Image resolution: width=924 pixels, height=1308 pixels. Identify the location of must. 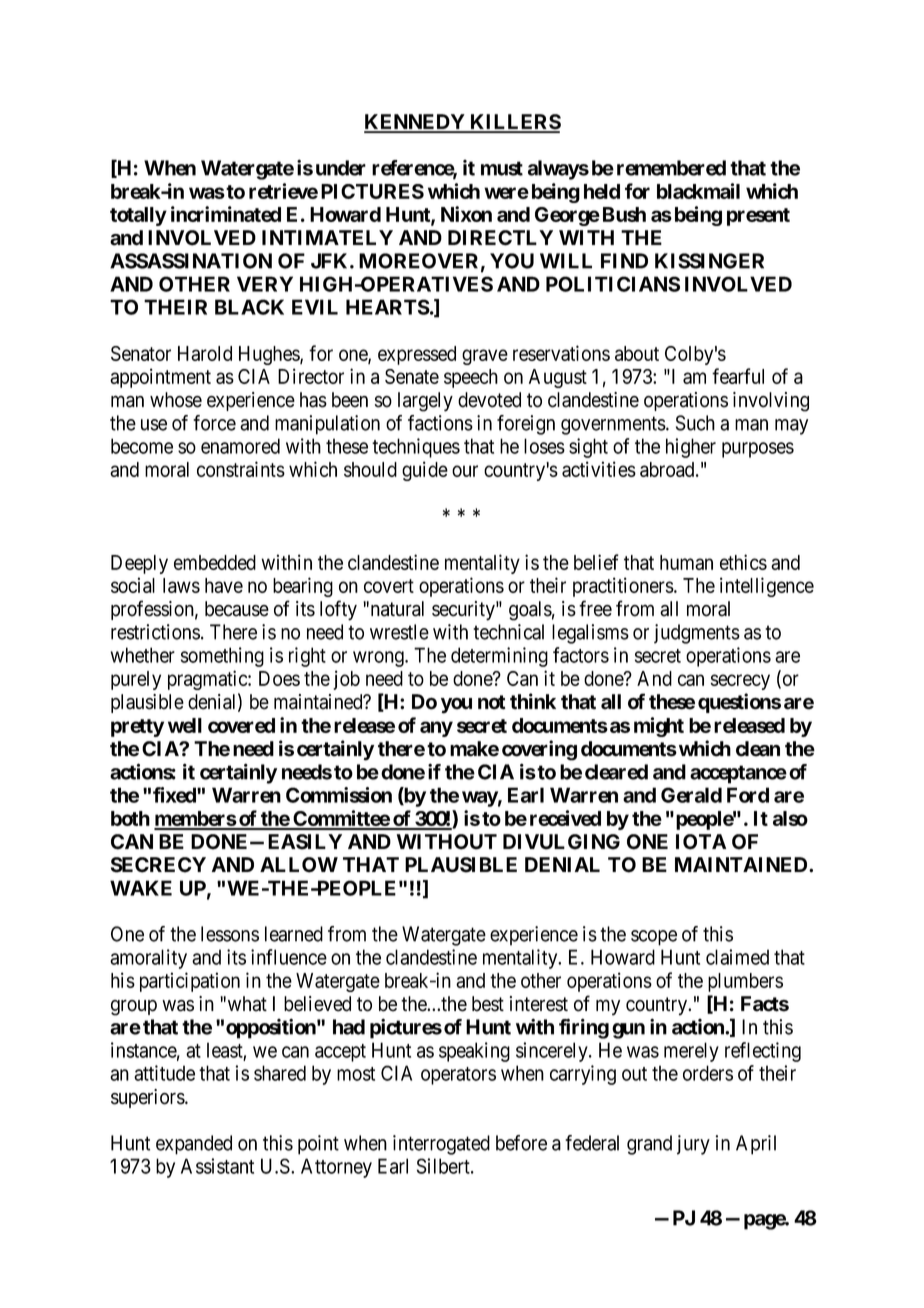
(502, 168).
